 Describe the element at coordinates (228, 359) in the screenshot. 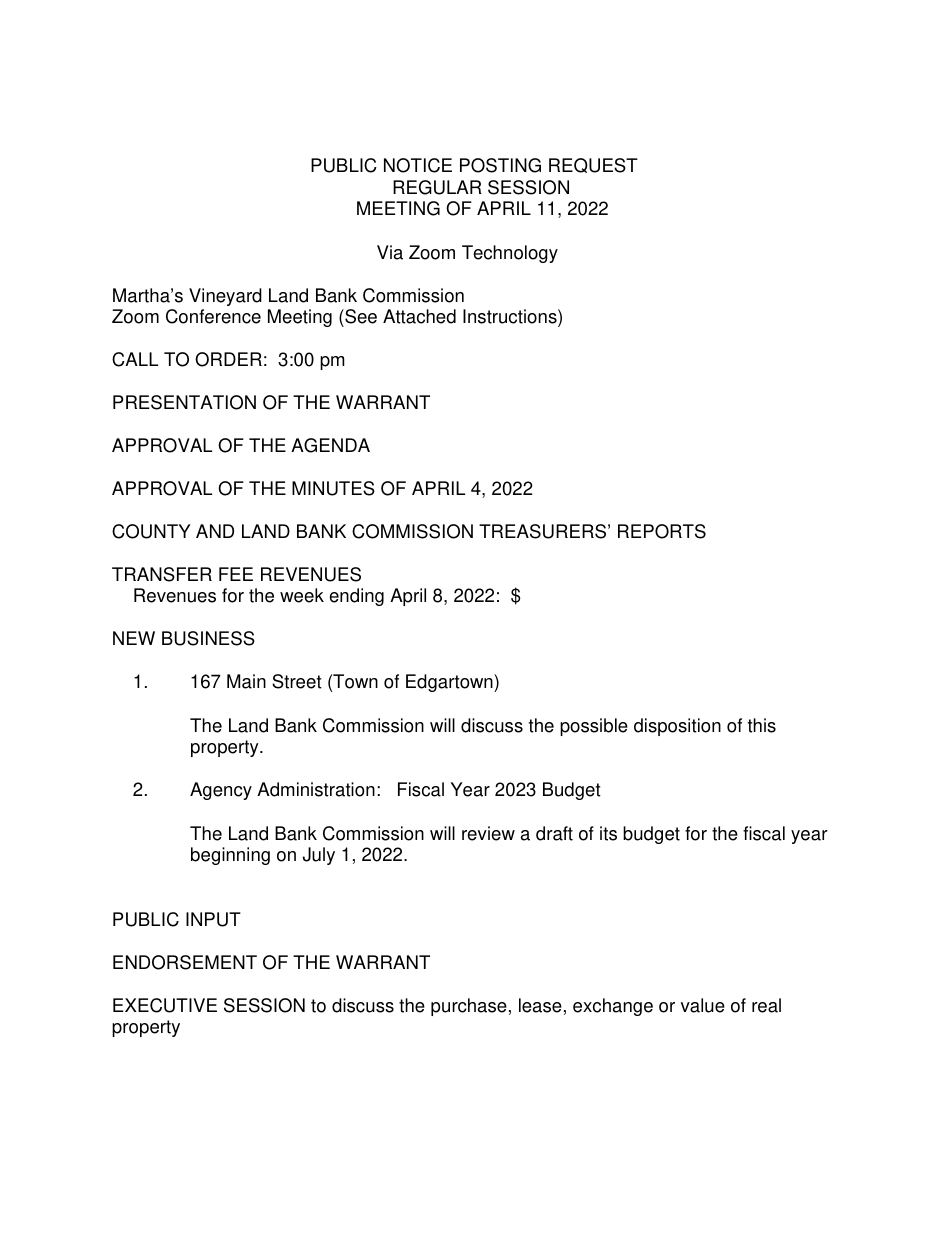

I see `ORDER` at that location.
